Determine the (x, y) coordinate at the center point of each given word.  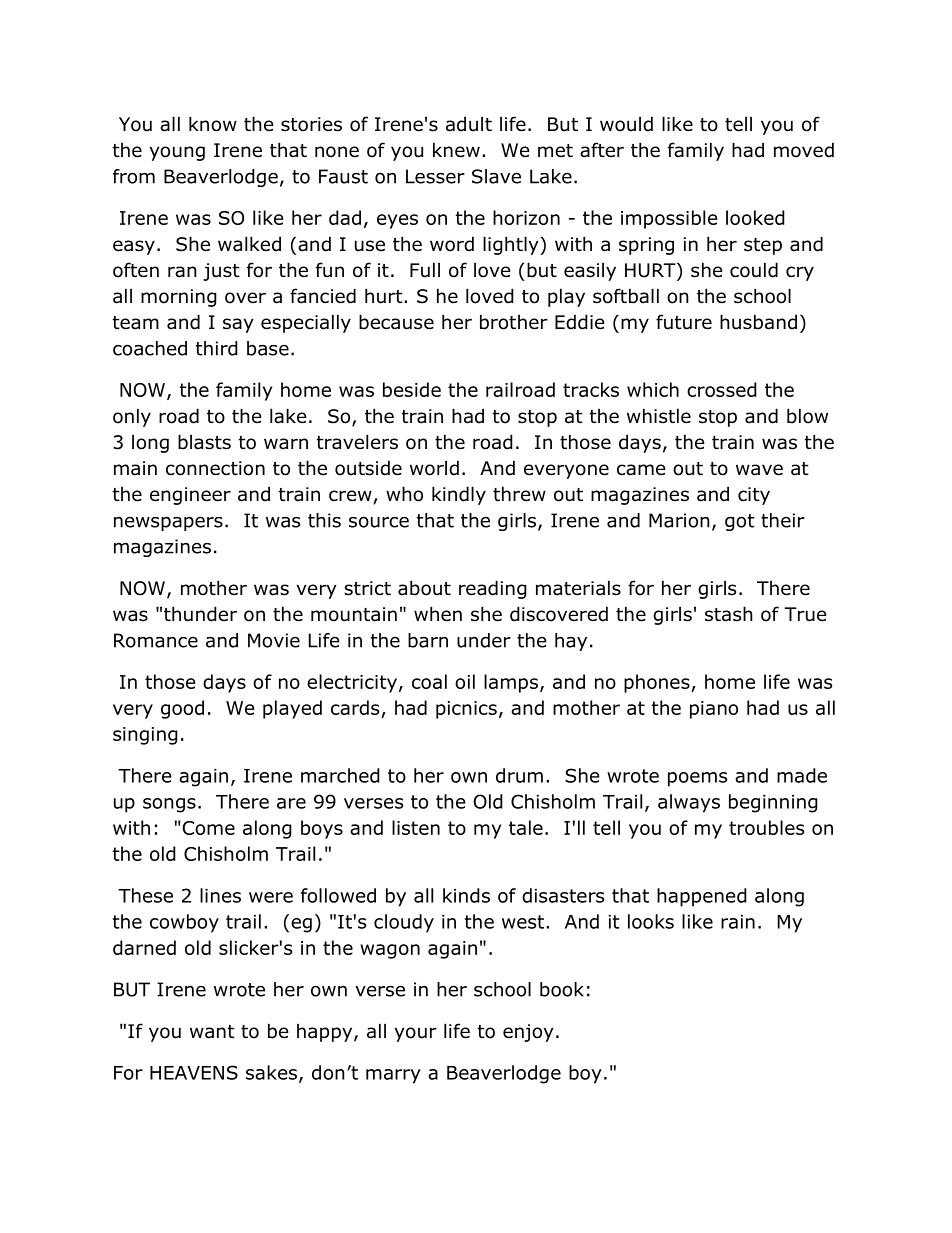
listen (416, 827)
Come (207, 828)
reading (493, 589)
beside (412, 389)
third (217, 348)
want (212, 1032)
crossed (722, 389)
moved (804, 150)
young (177, 153)
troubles (766, 827)
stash (729, 614)
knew (456, 150)
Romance (156, 640)
